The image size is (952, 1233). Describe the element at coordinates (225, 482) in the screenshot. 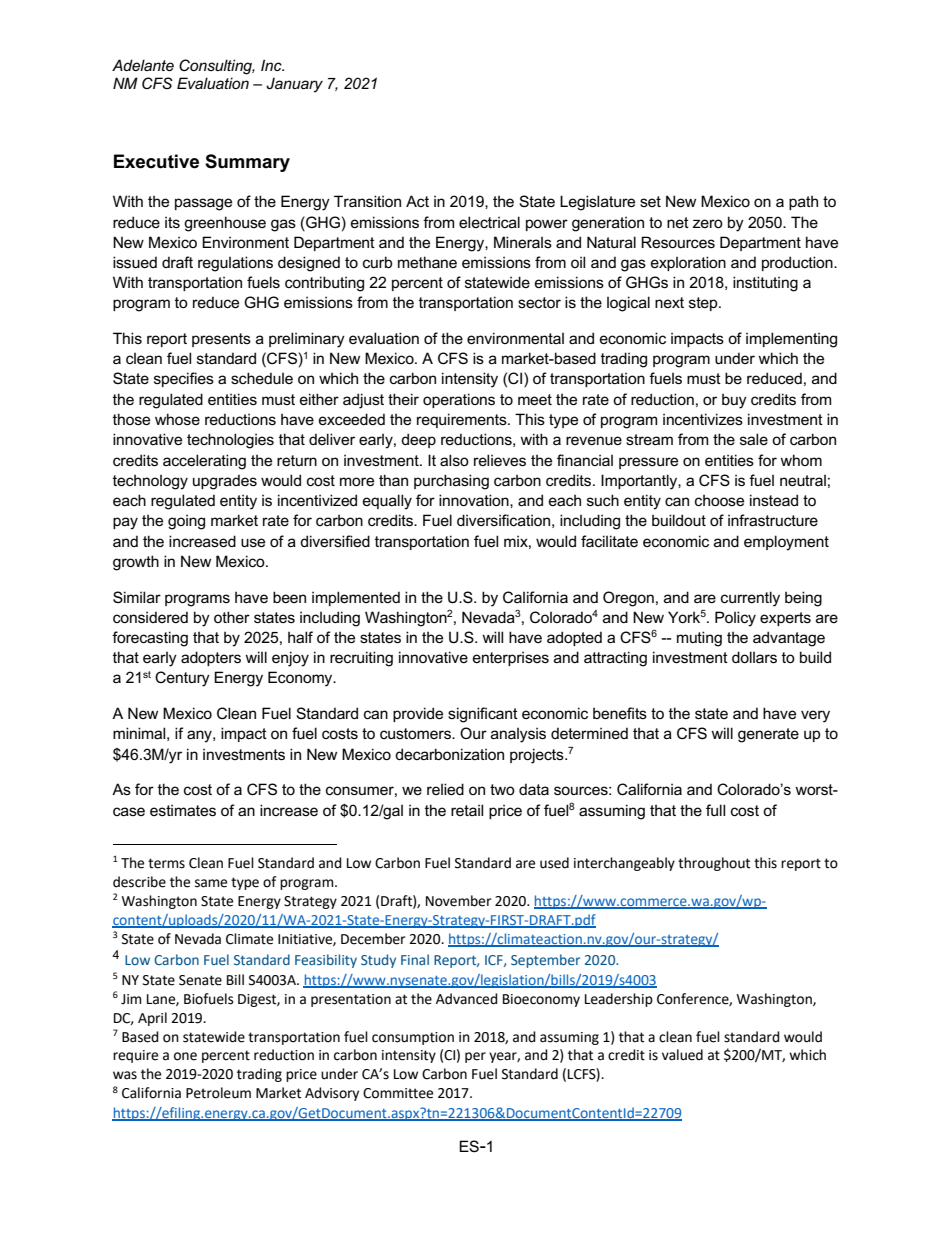

I see `upgrades` at that location.
